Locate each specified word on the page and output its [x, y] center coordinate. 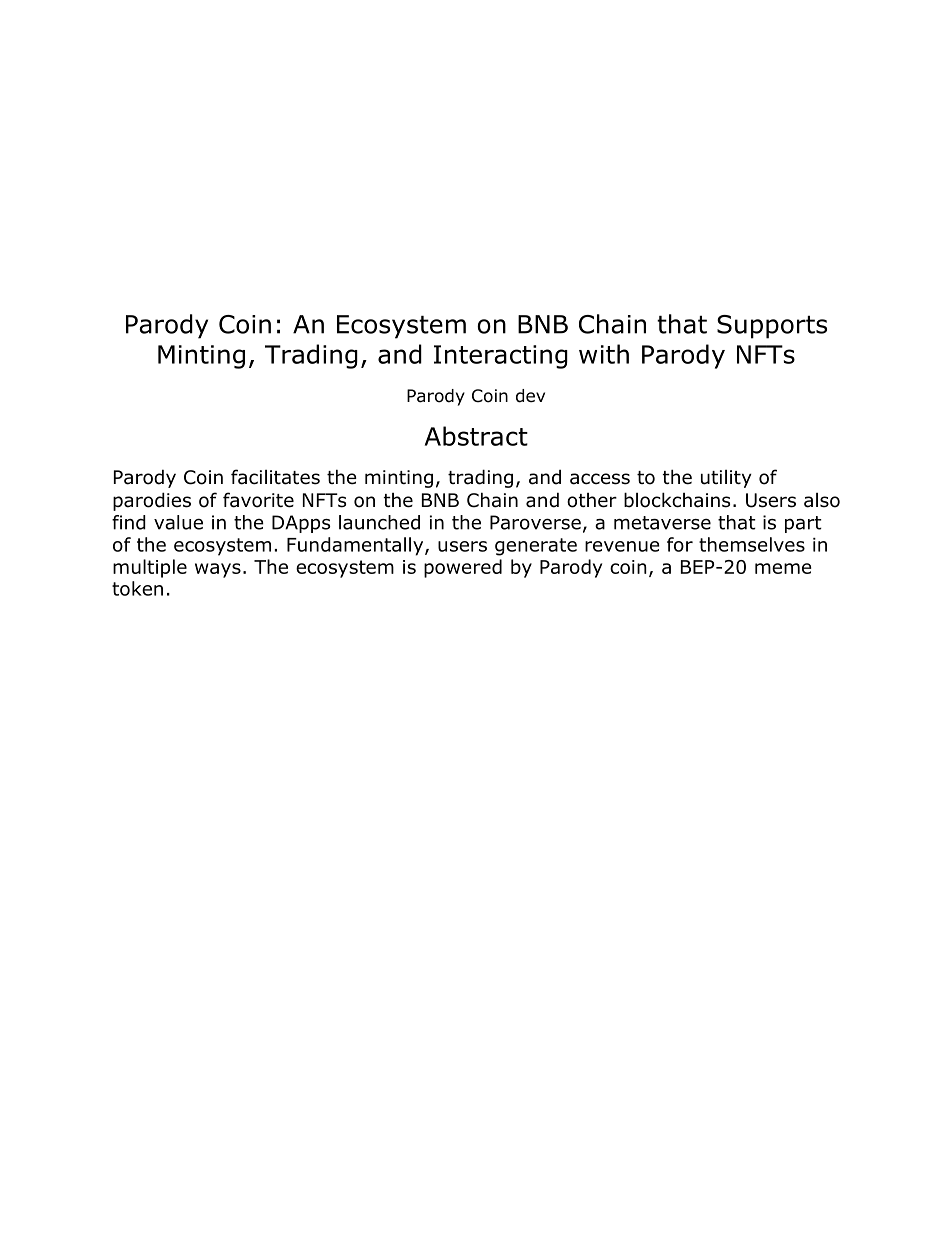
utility [726, 479]
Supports [772, 327]
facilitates [275, 477]
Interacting [501, 357]
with [604, 354]
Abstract [476, 436]
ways [218, 570]
